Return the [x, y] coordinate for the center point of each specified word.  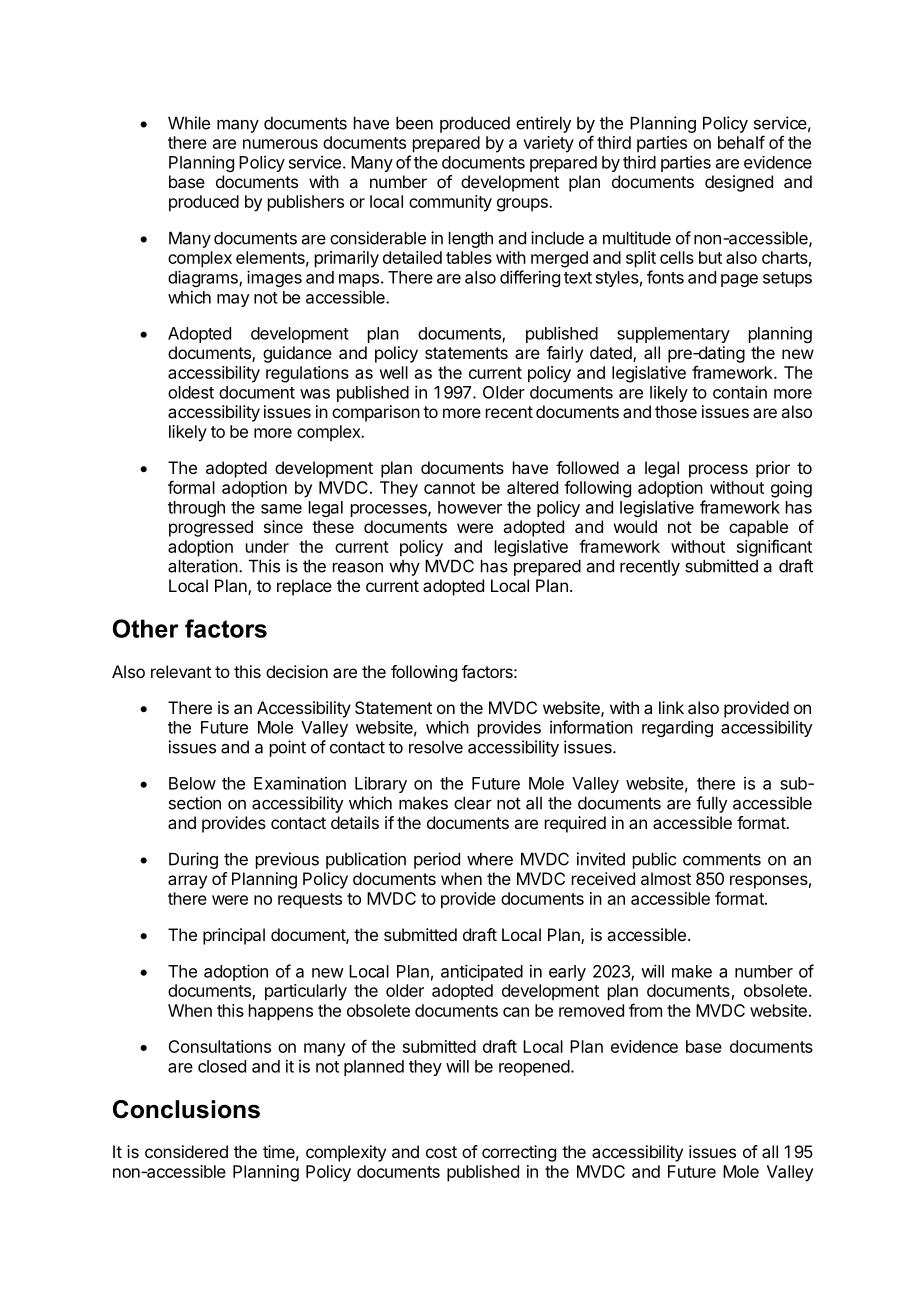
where [490, 859]
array [187, 882]
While [189, 123]
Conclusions [186, 1109]
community [450, 203]
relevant [181, 671]
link [671, 707]
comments [722, 859]
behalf [741, 142]
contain [740, 392]
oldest [191, 392]
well [393, 372]
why [404, 568]
